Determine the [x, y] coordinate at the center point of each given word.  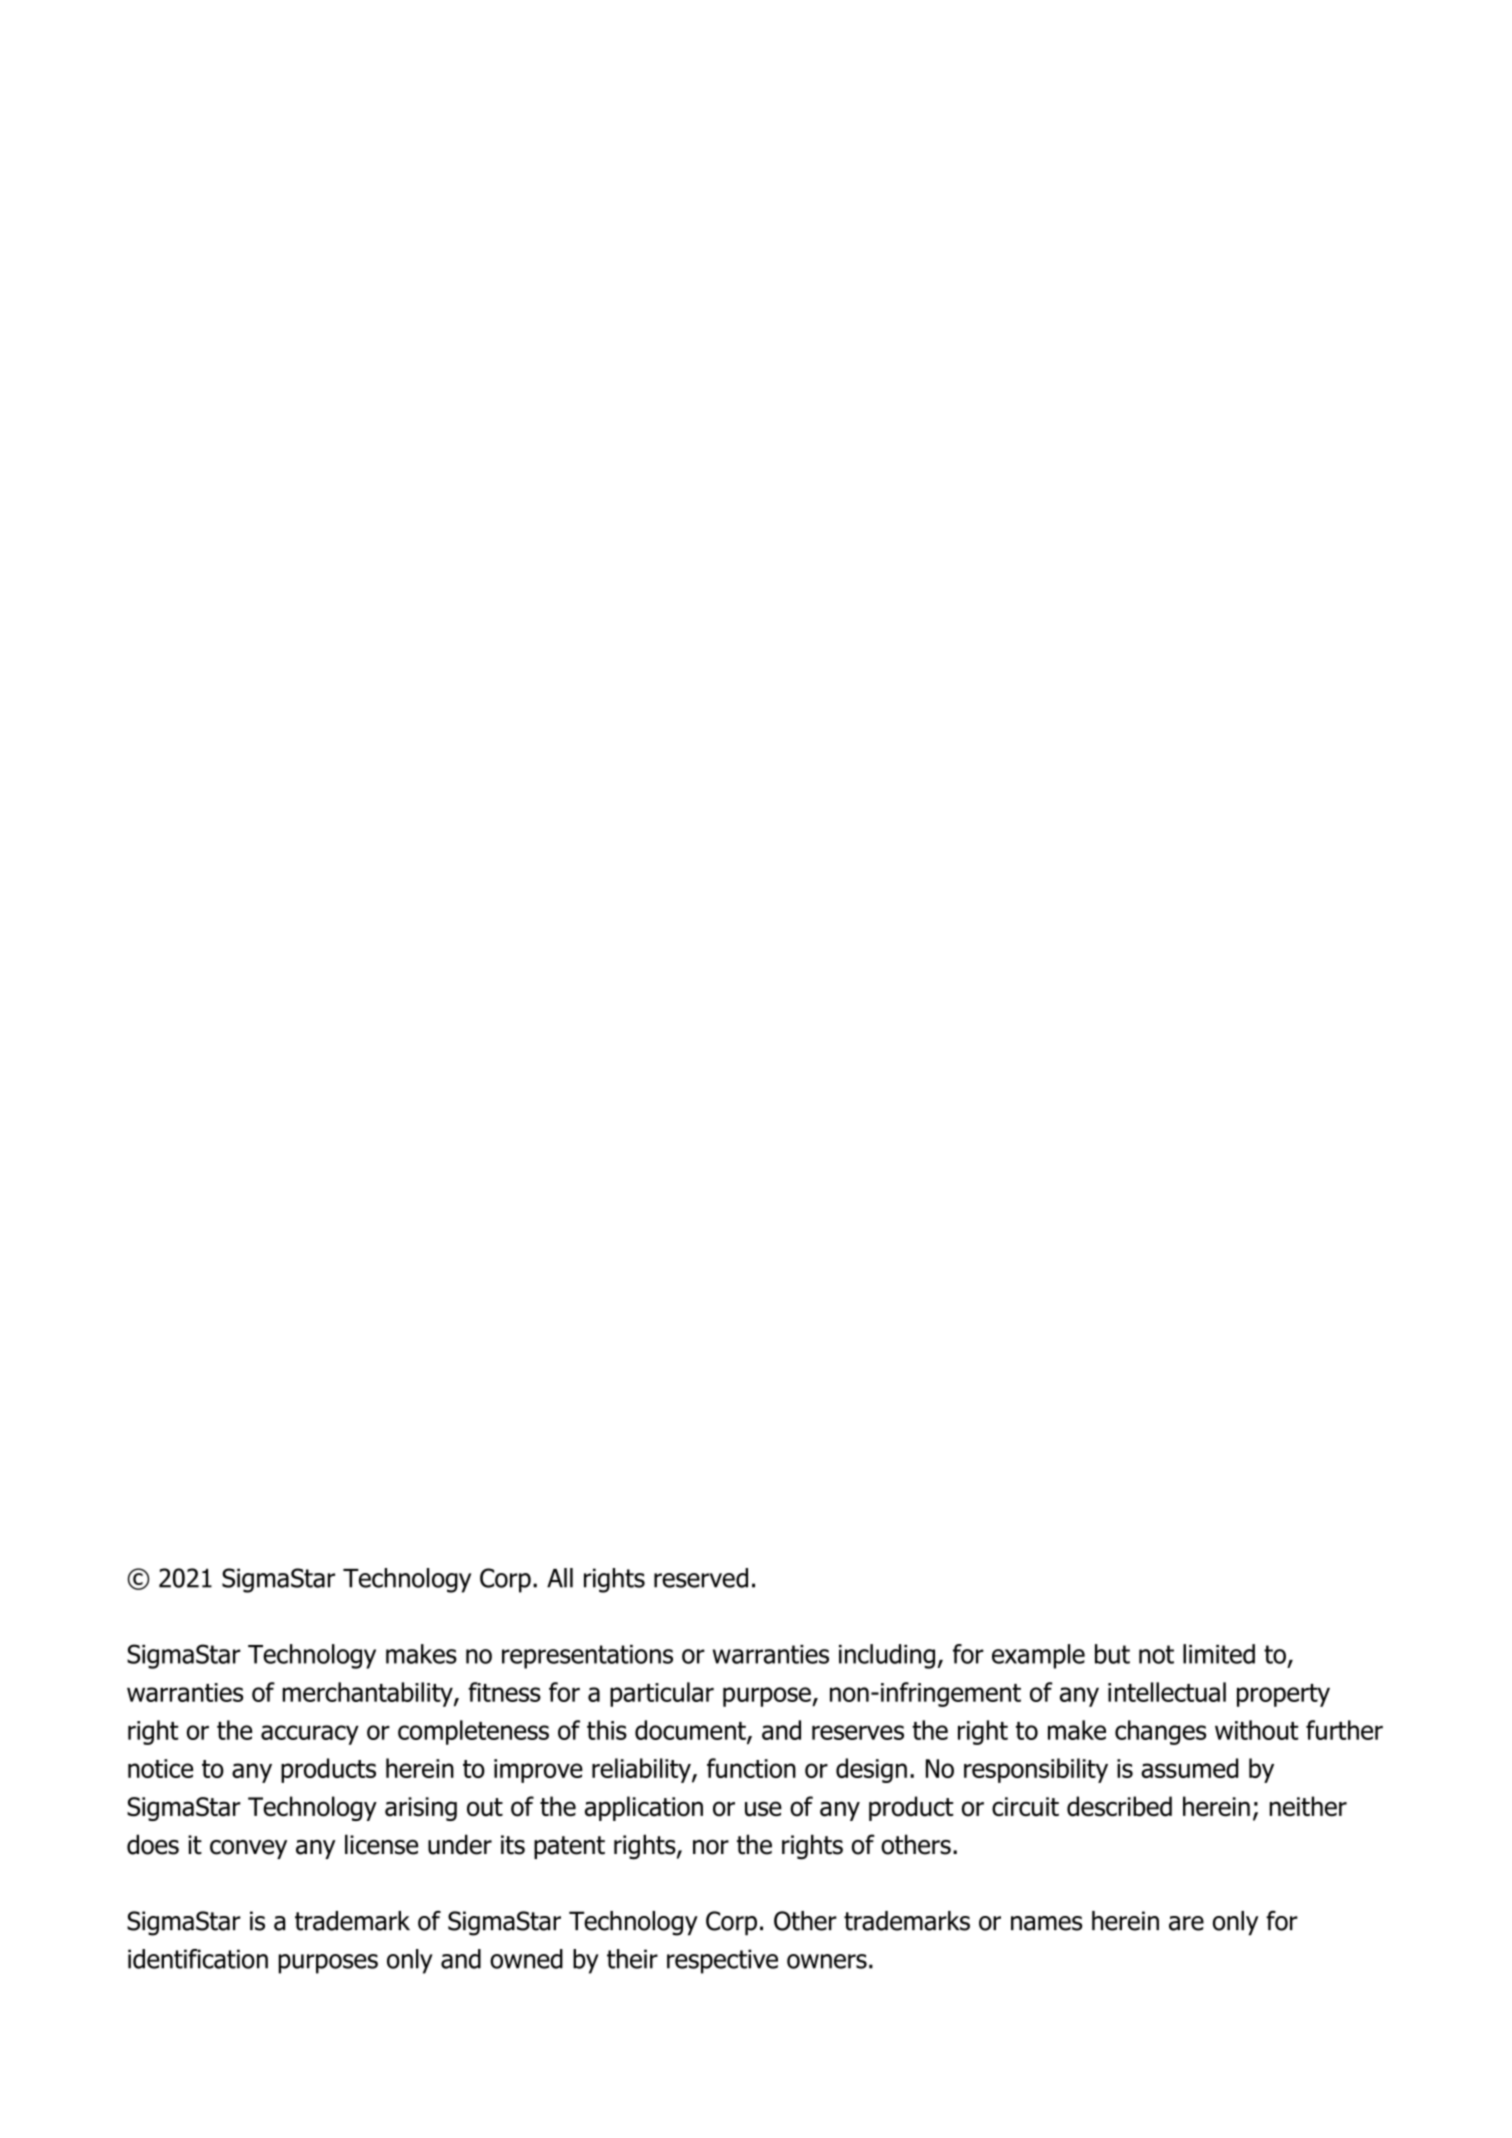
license [381, 1844]
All [560, 1578]
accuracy [310, 1735]
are [1186, 1923]
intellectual [1167, 1692]
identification [198, 1959]
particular [662, 1694]
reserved [701, 1578]
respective [722, 1961]
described [1119, 1806]
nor [711, 1847]
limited [1219, 1654]
